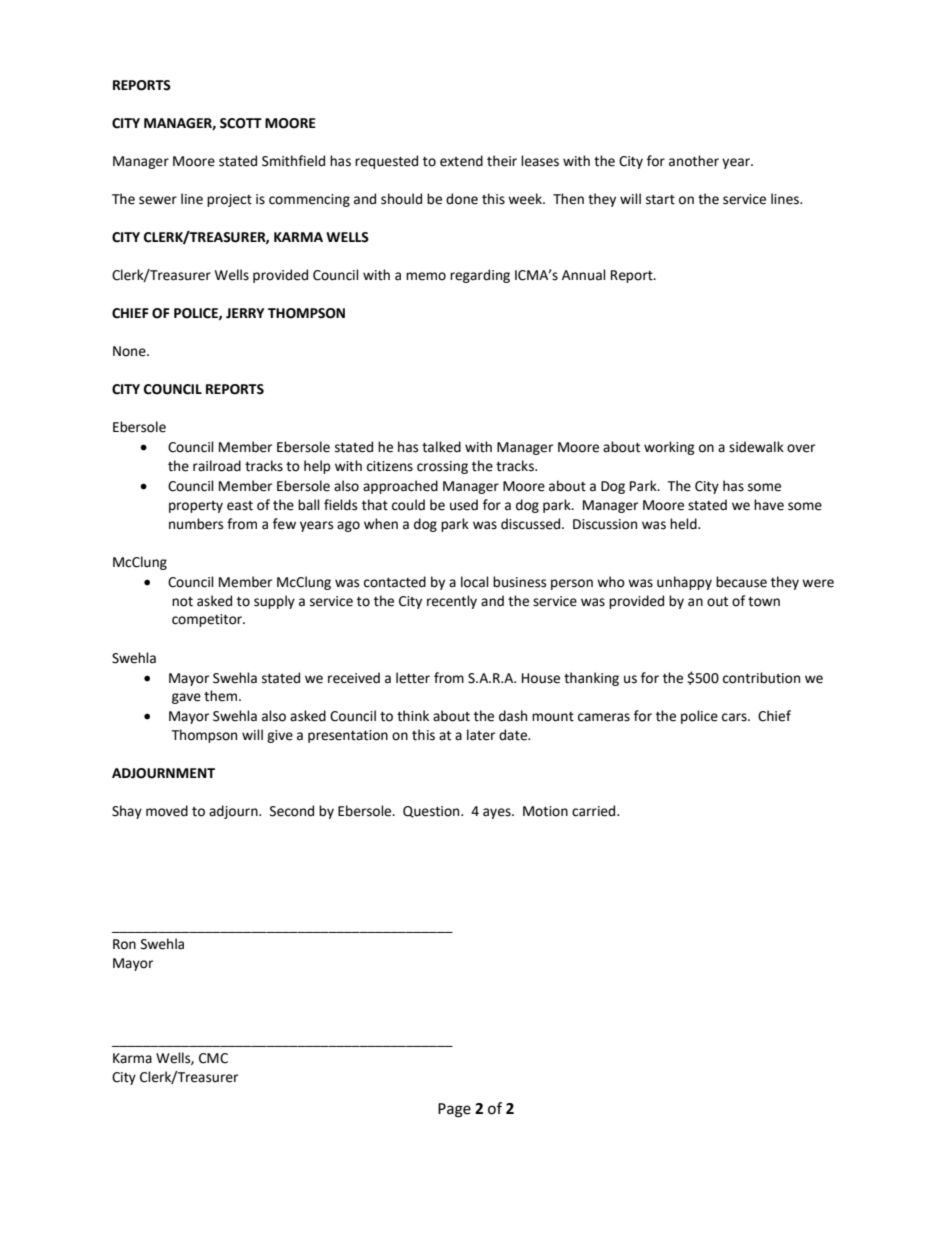 This page has width=952, height=1233. I want to click on town, so click(764, 602).
